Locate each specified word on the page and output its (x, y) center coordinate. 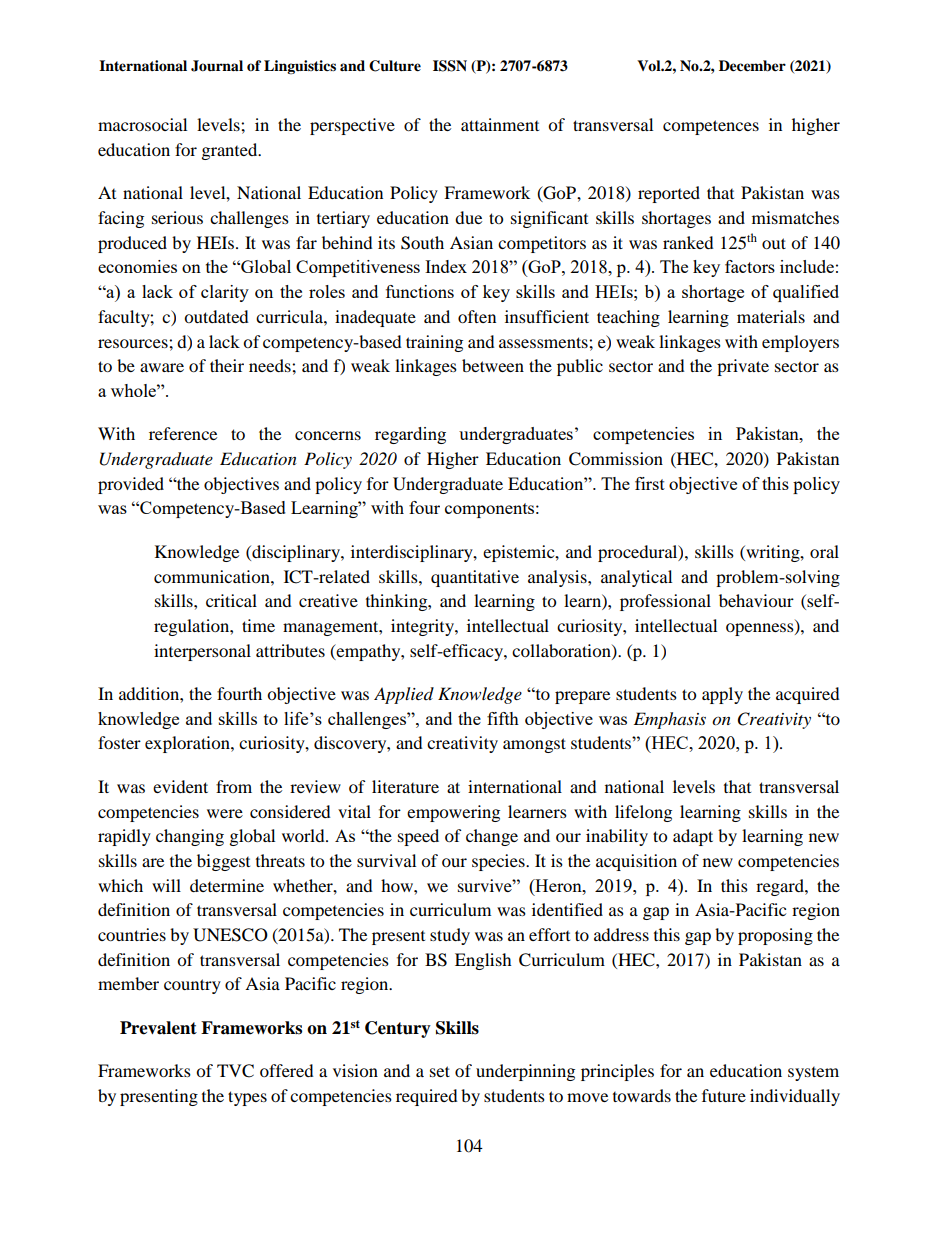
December (752, 66)
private (743, 367)
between (493, 365)
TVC (235, 1071)
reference (183, 433)
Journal (217, 66)
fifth (503, 718)
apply (722, 695)
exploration (188, 744)
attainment (500, 124)
